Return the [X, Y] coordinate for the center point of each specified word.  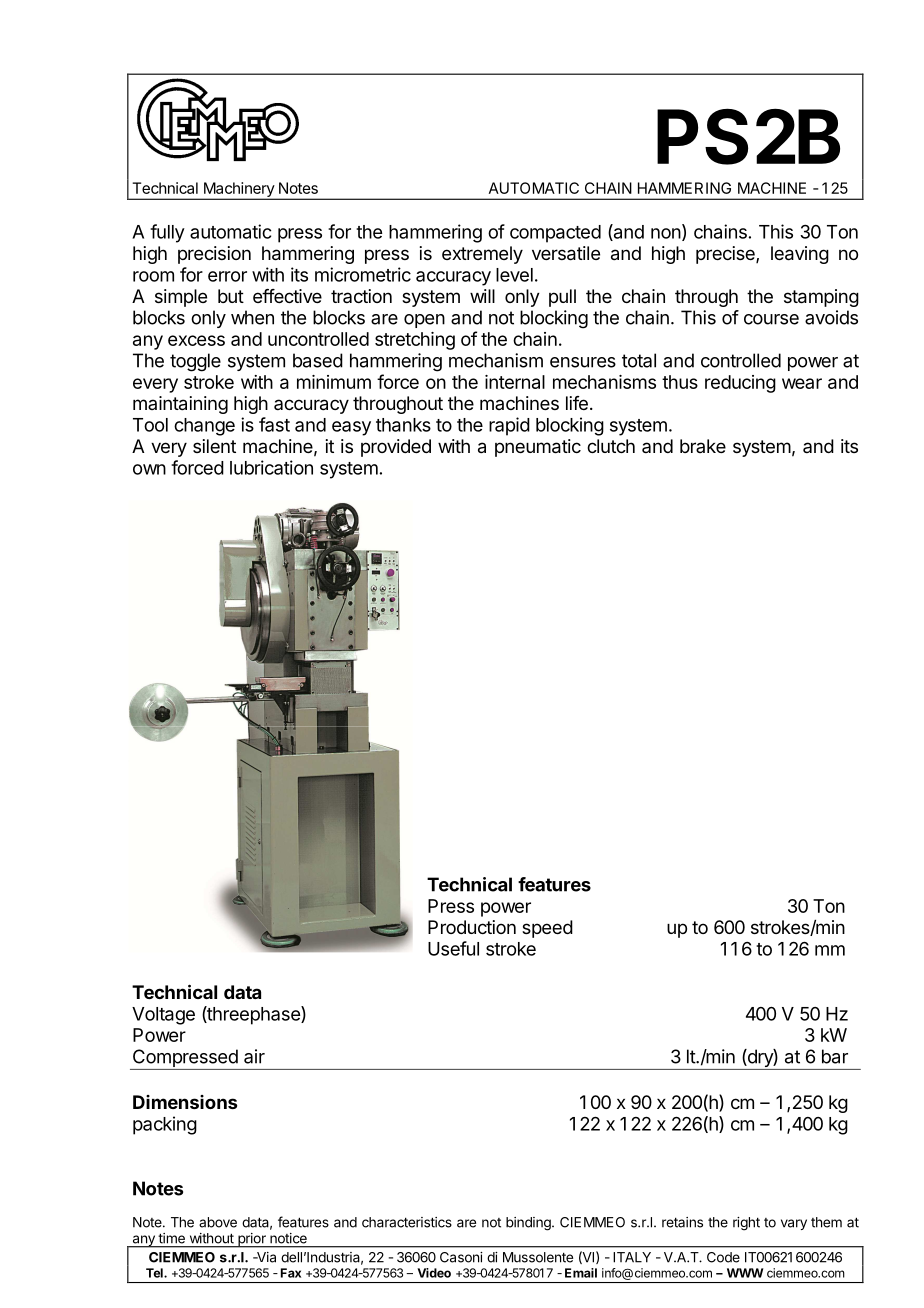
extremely [482, 255]
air [254, 1056]
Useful [453, 948]
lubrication [271, 467]
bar [835, 1056]
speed [547, 929]
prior [252, 1240]
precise [726, 255]
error [227, 276]
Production [472, 927]
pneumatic [538, 448]
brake [703, 446]
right [746, 1224]
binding [529, 1224]
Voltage [163, 1016]
